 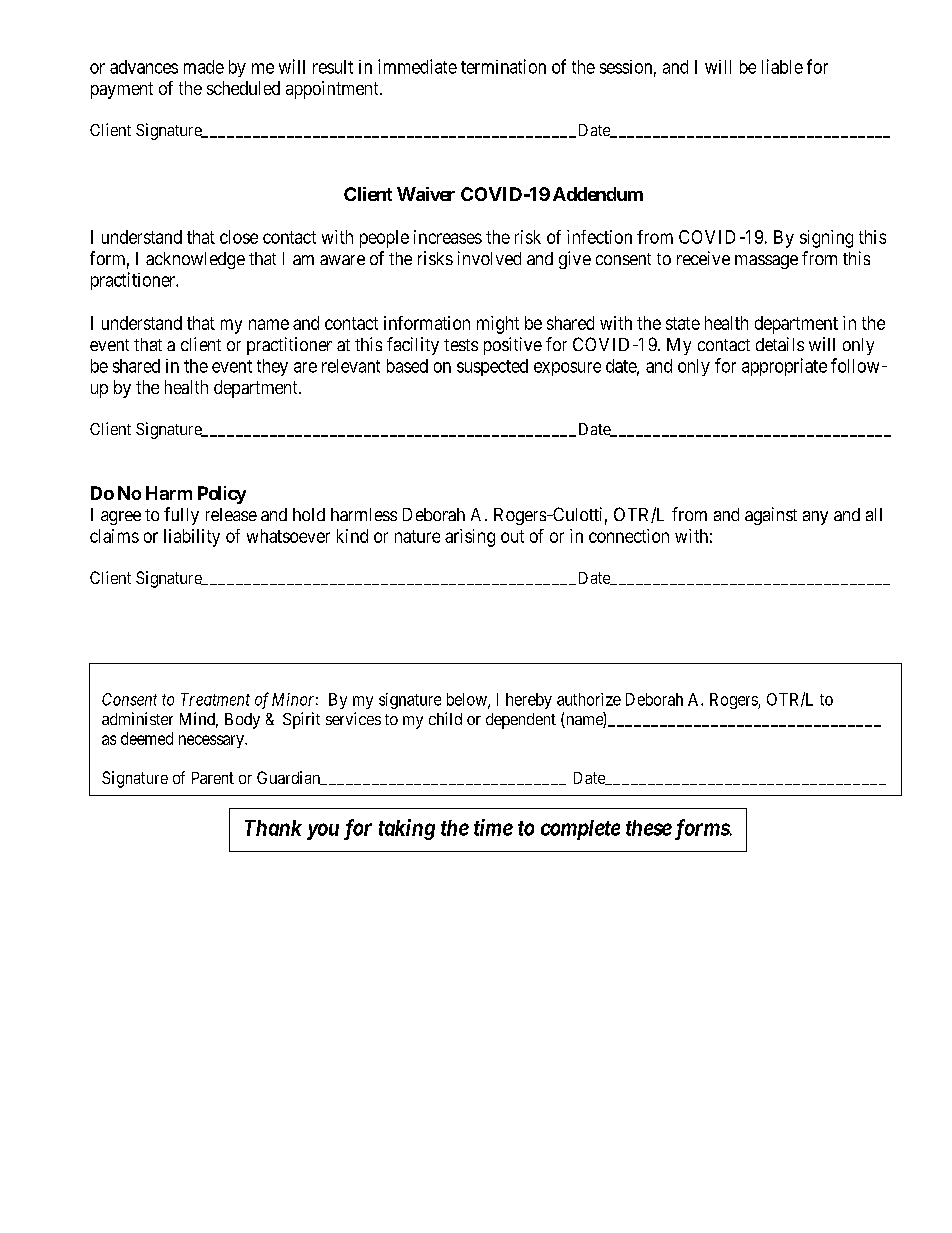 I want to click on termination, so click(x=503, y=66).
